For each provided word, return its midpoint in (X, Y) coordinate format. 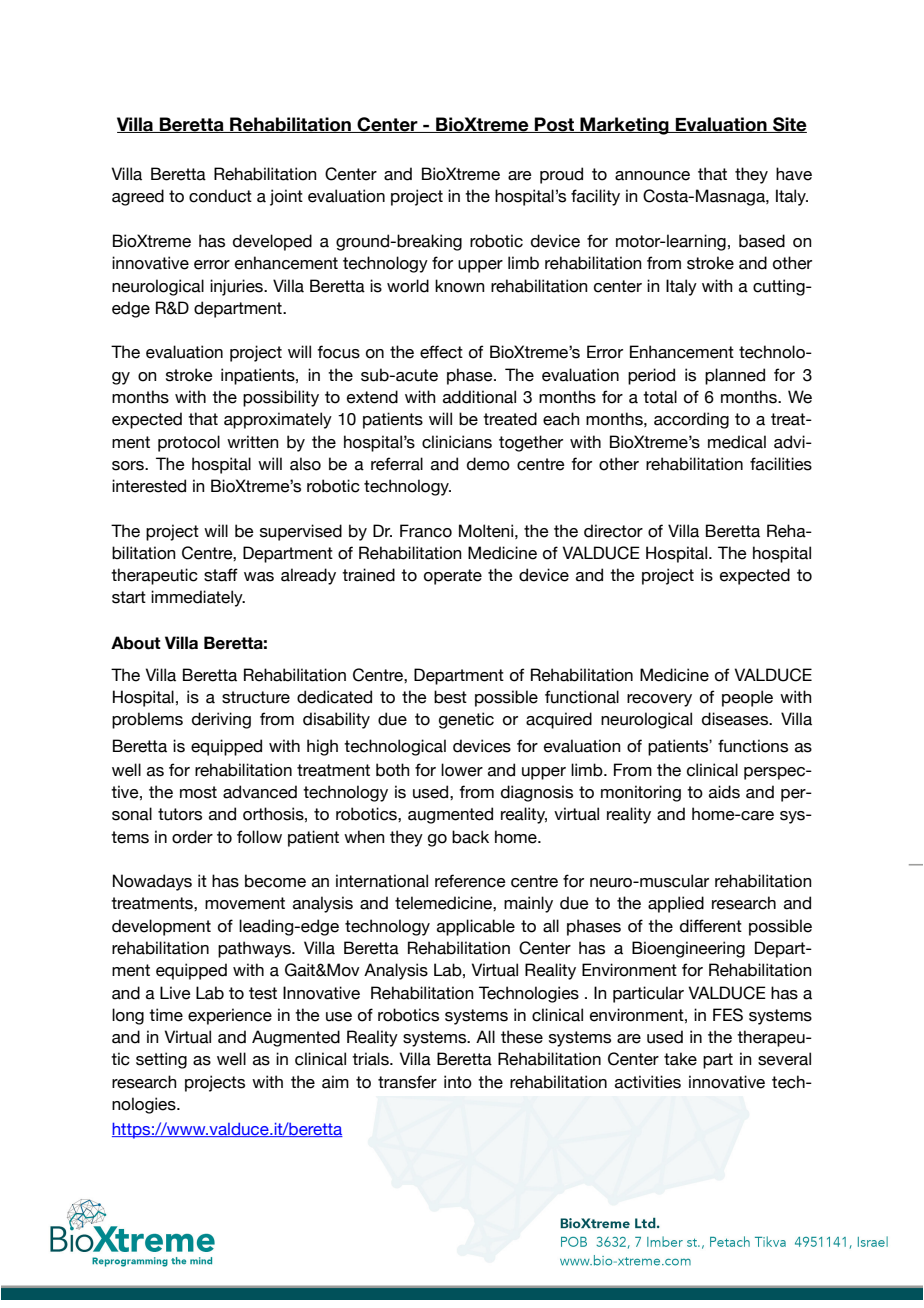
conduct (220, 196)
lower (462, 770)
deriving (221, 720)
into (458, 1082)
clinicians (457, 442)
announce (652, 176)
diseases (736, 719)
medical (737, 442)
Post (554, 125)
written (253, 442)
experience (230, 1016)
